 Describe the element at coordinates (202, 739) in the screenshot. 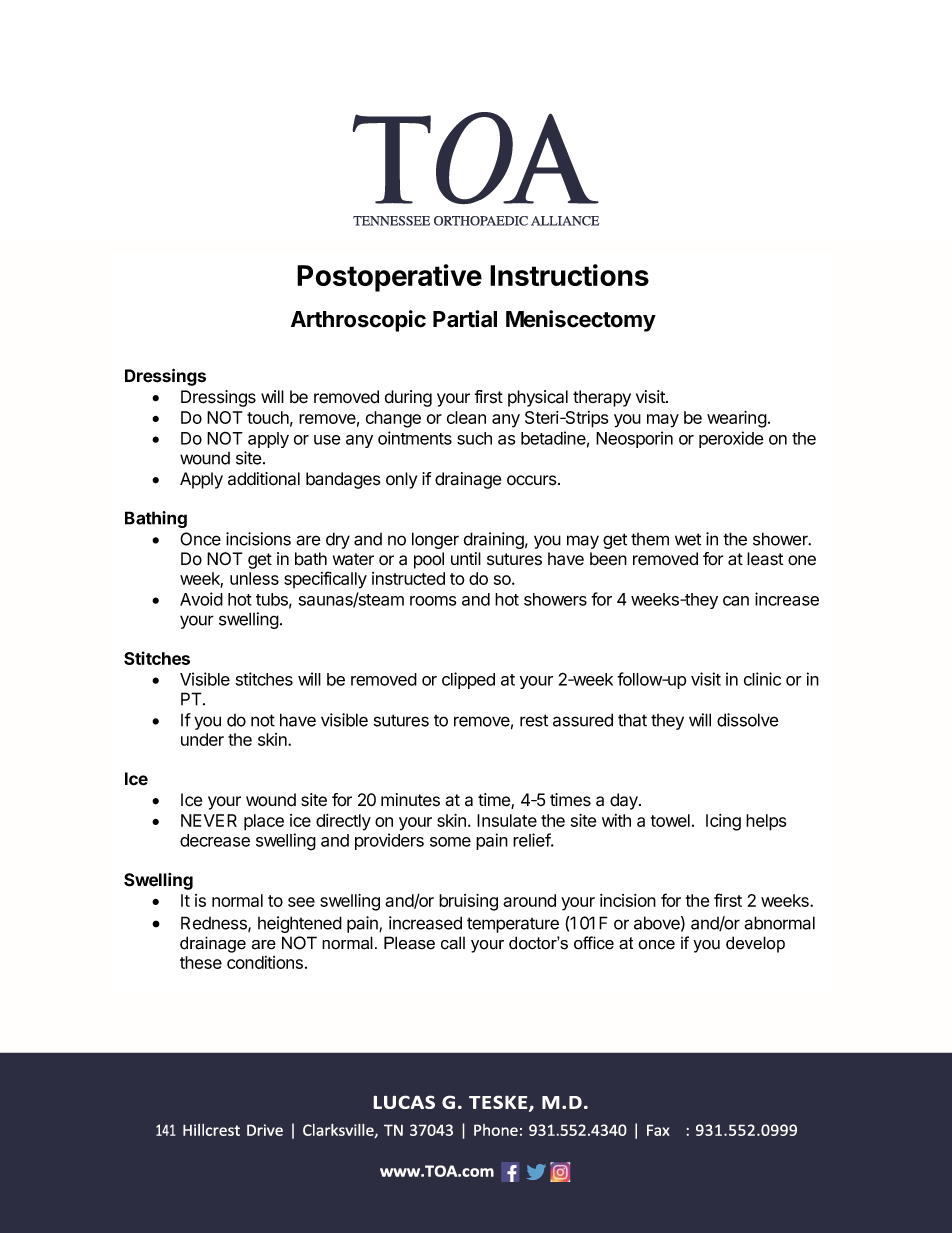

I see `under` at that location.
